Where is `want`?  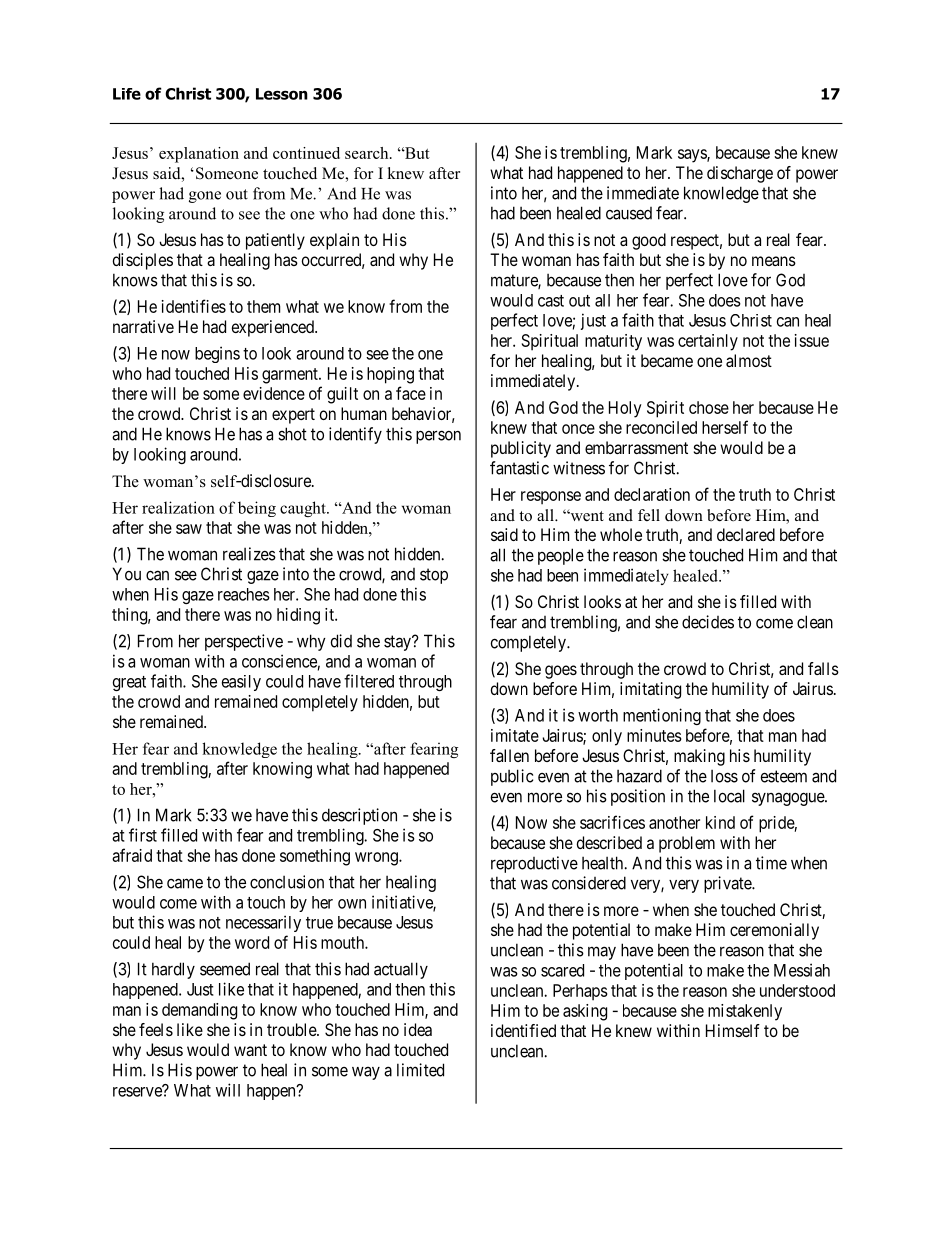 want is located at coordinates (250, 1050).
